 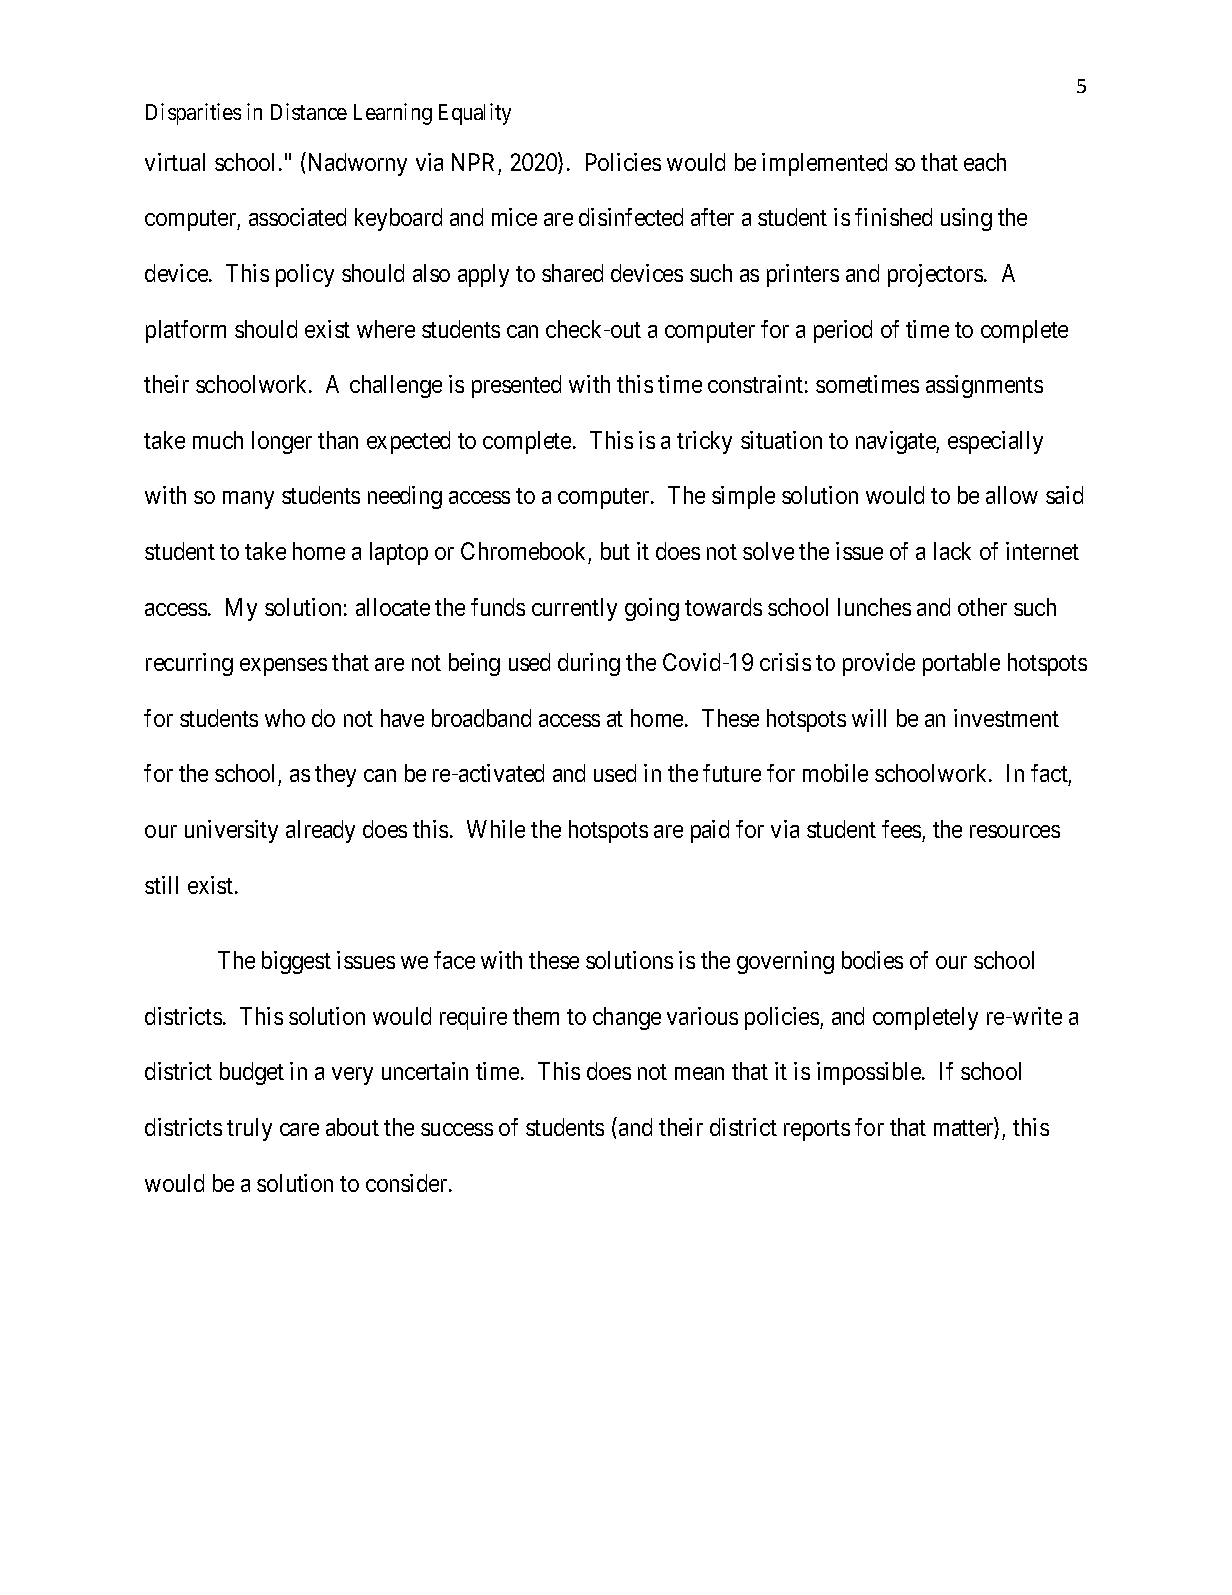 What do you see at coordinates (248, 500) in the screenshot?
I see `many` at bounding box center [248, 500].
